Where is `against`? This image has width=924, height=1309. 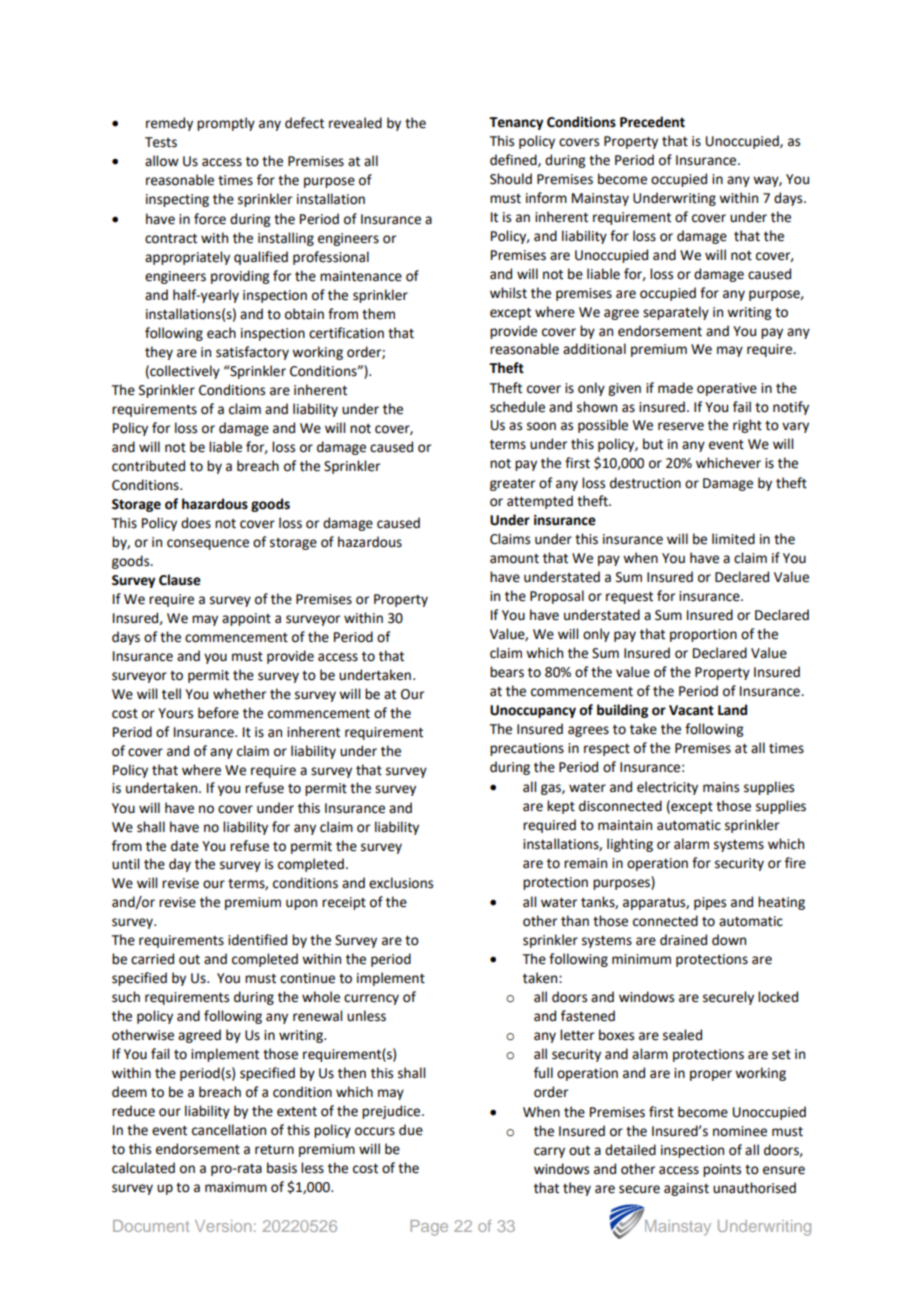
against is located at coordinates (686, 1189).
